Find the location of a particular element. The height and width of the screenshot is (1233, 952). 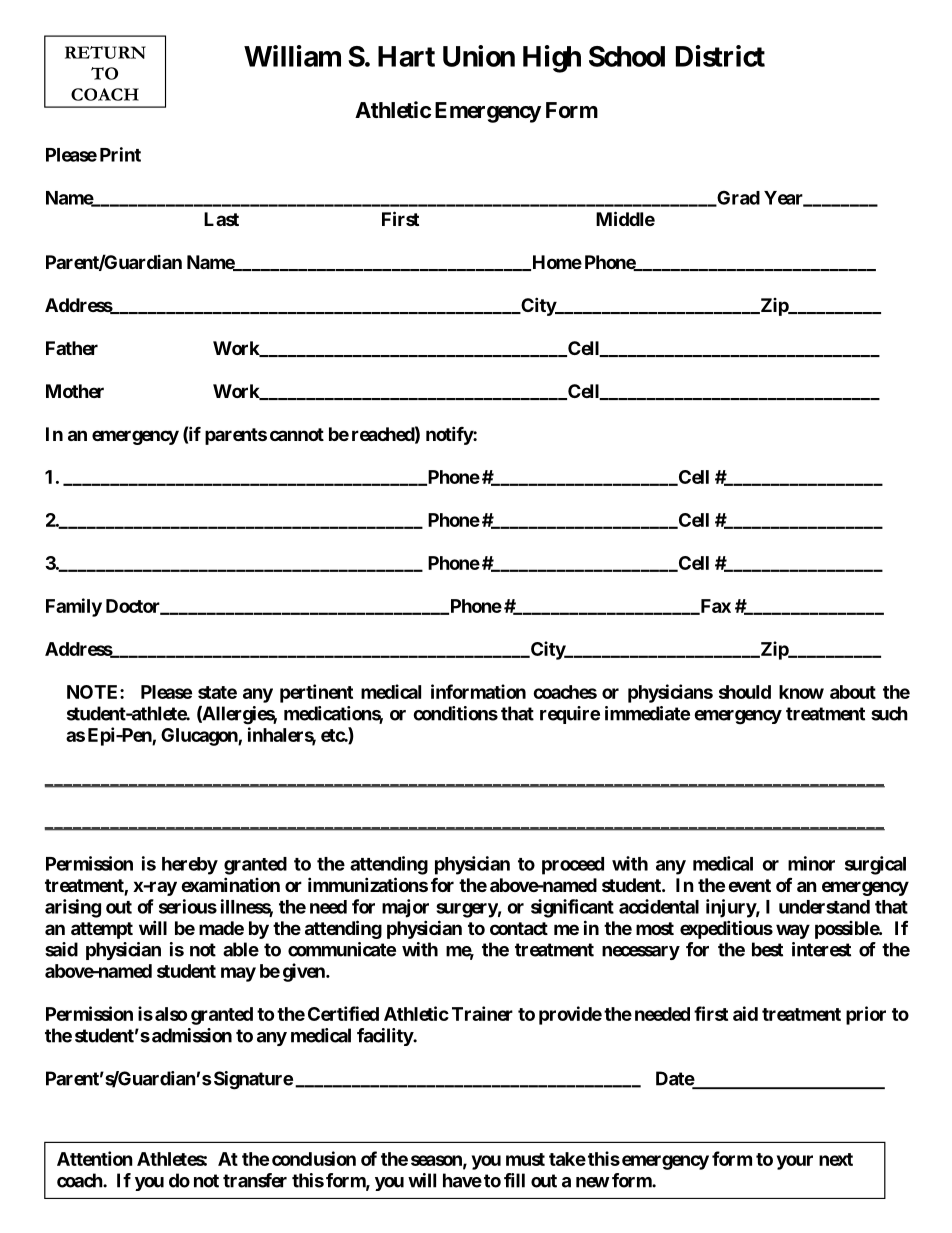

RETURN is located at coordinates (105, 52).
